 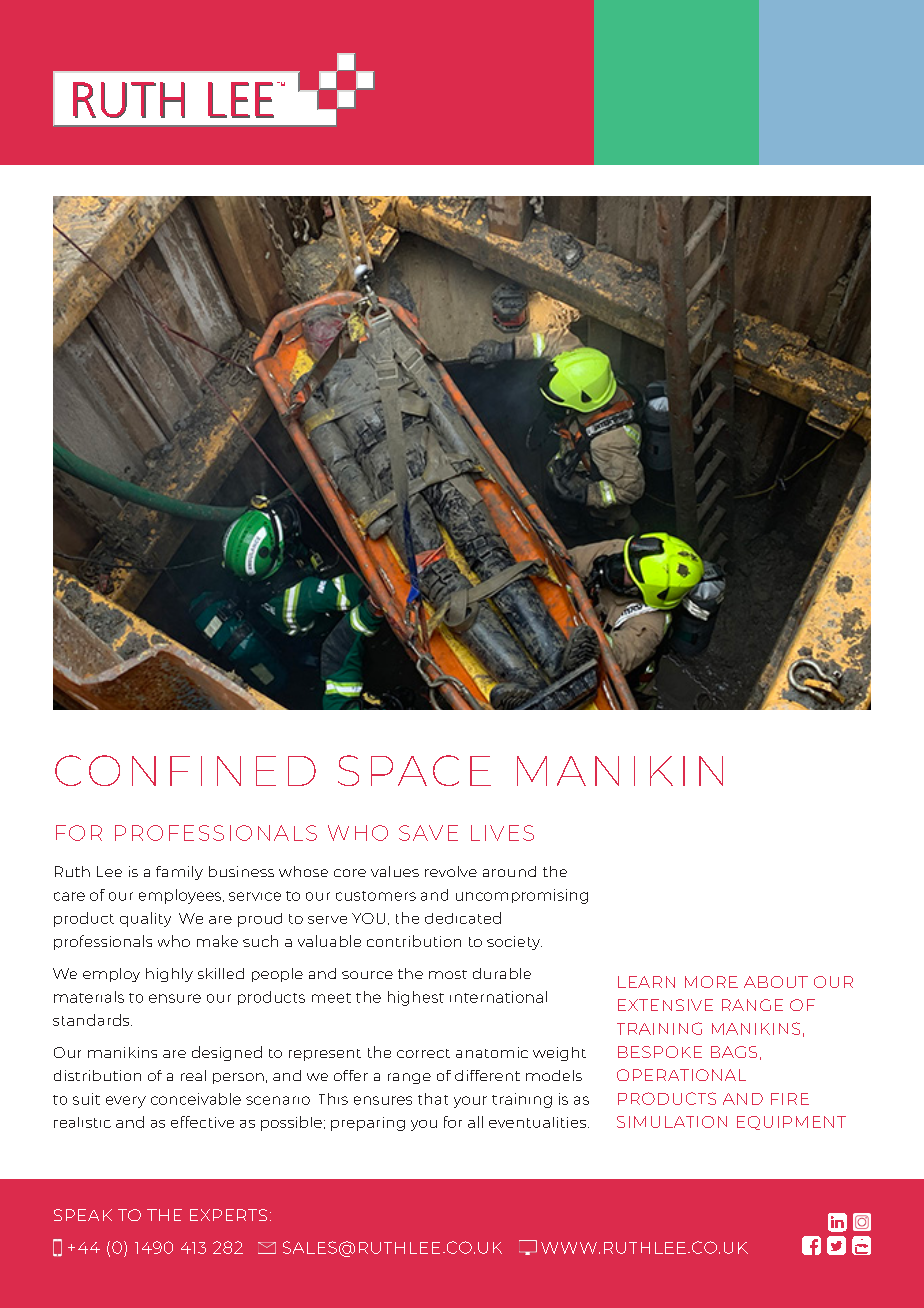 What do you see at coordinates (368, 1124) in the screenshot?
I see `preparing` at bounding box center [368, 1124].
